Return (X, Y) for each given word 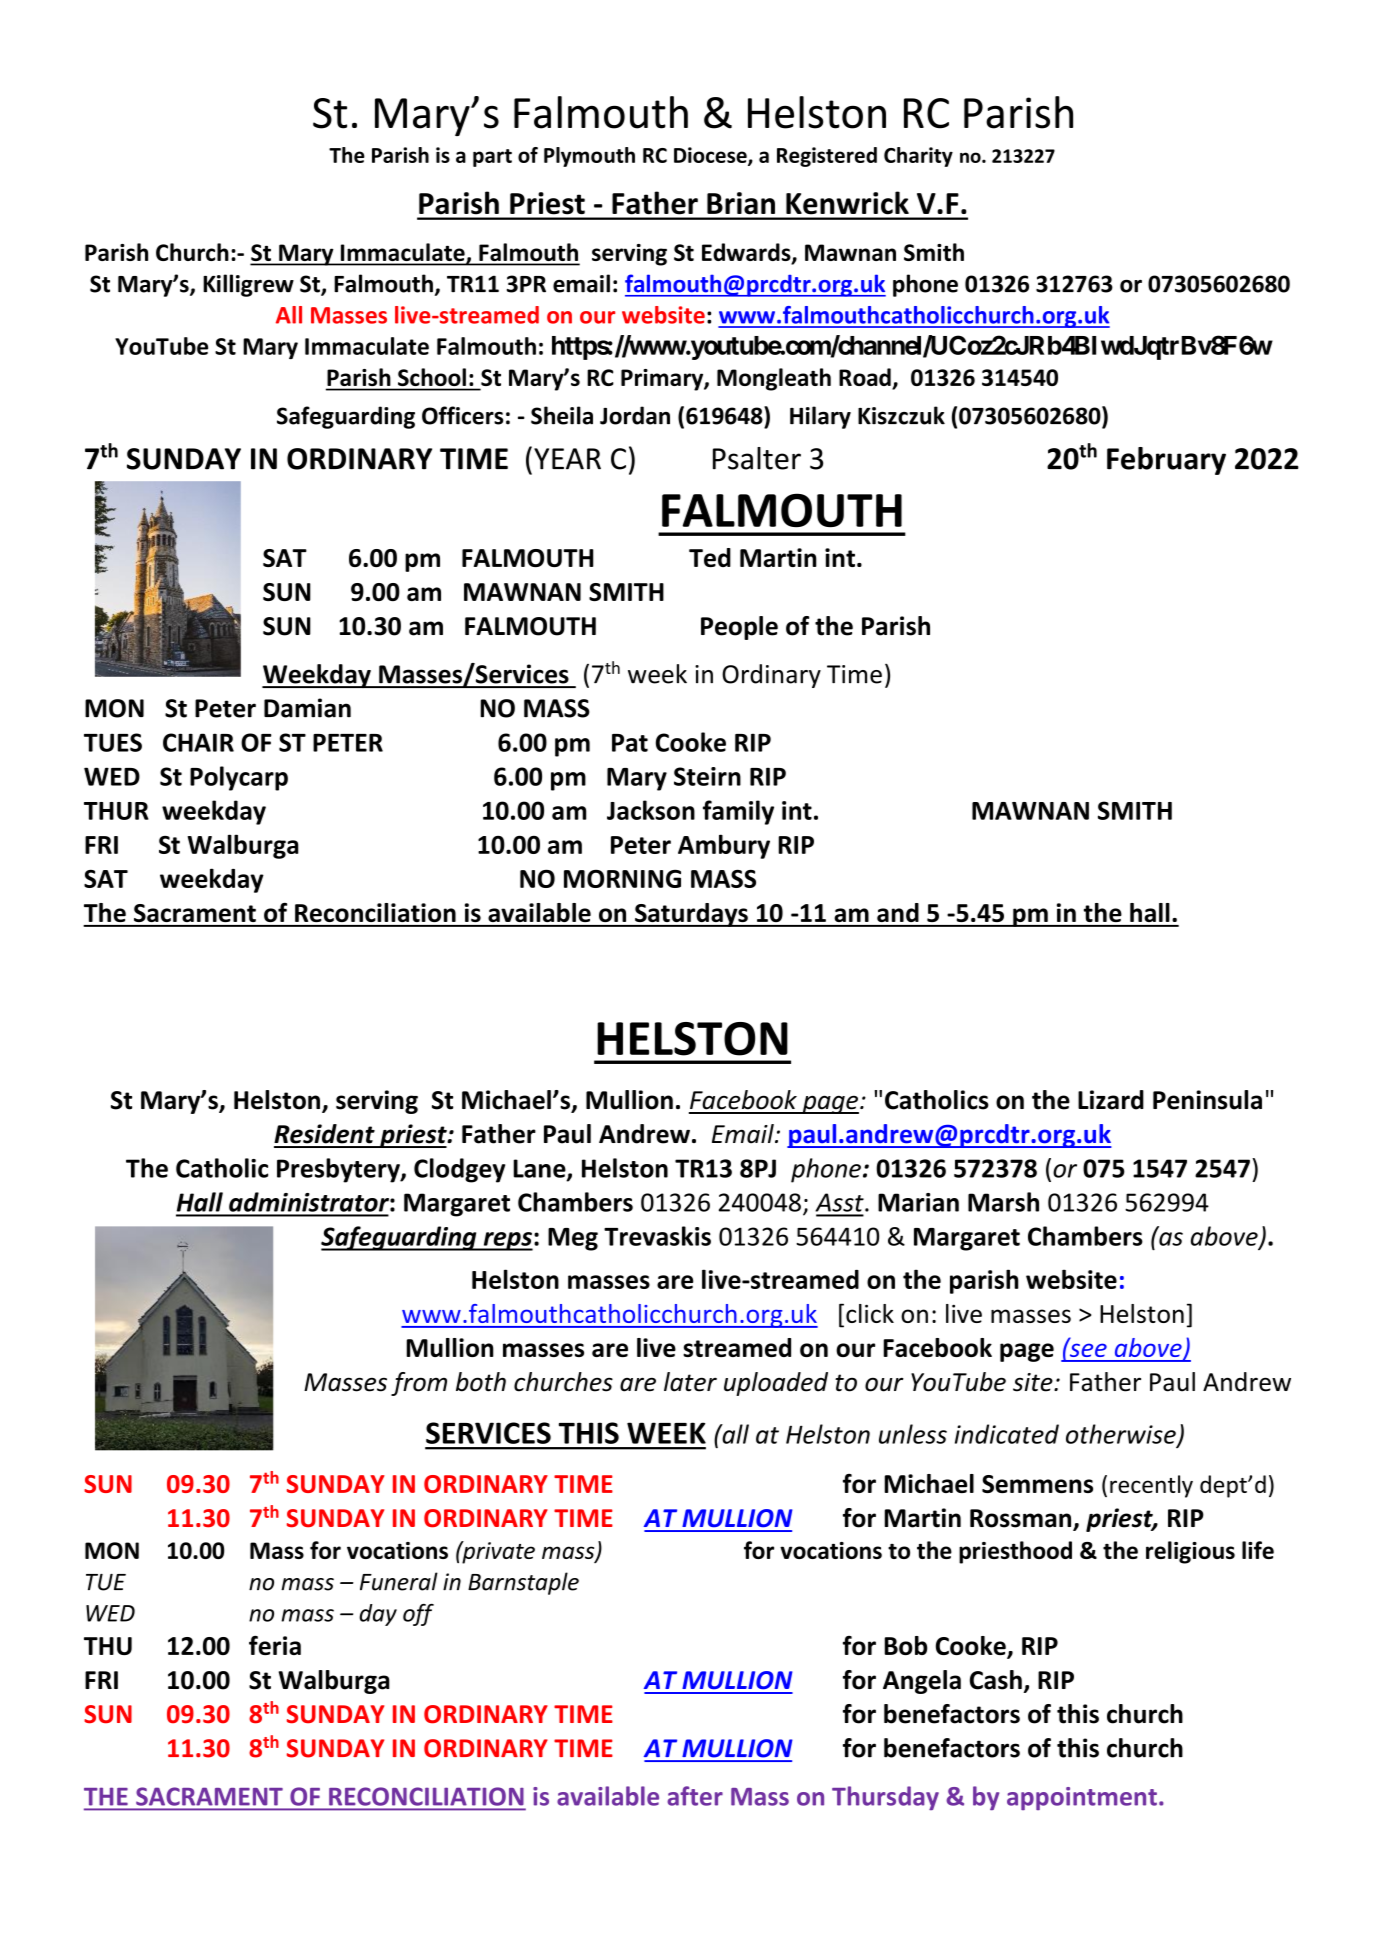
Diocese (711, 156)
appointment (1082, 1798)
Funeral (399, 1581)
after (695, 1796)
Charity (918, 157)
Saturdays (691, 915)
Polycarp (239, 778)
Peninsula (1207, 1100)
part (492, 158)
